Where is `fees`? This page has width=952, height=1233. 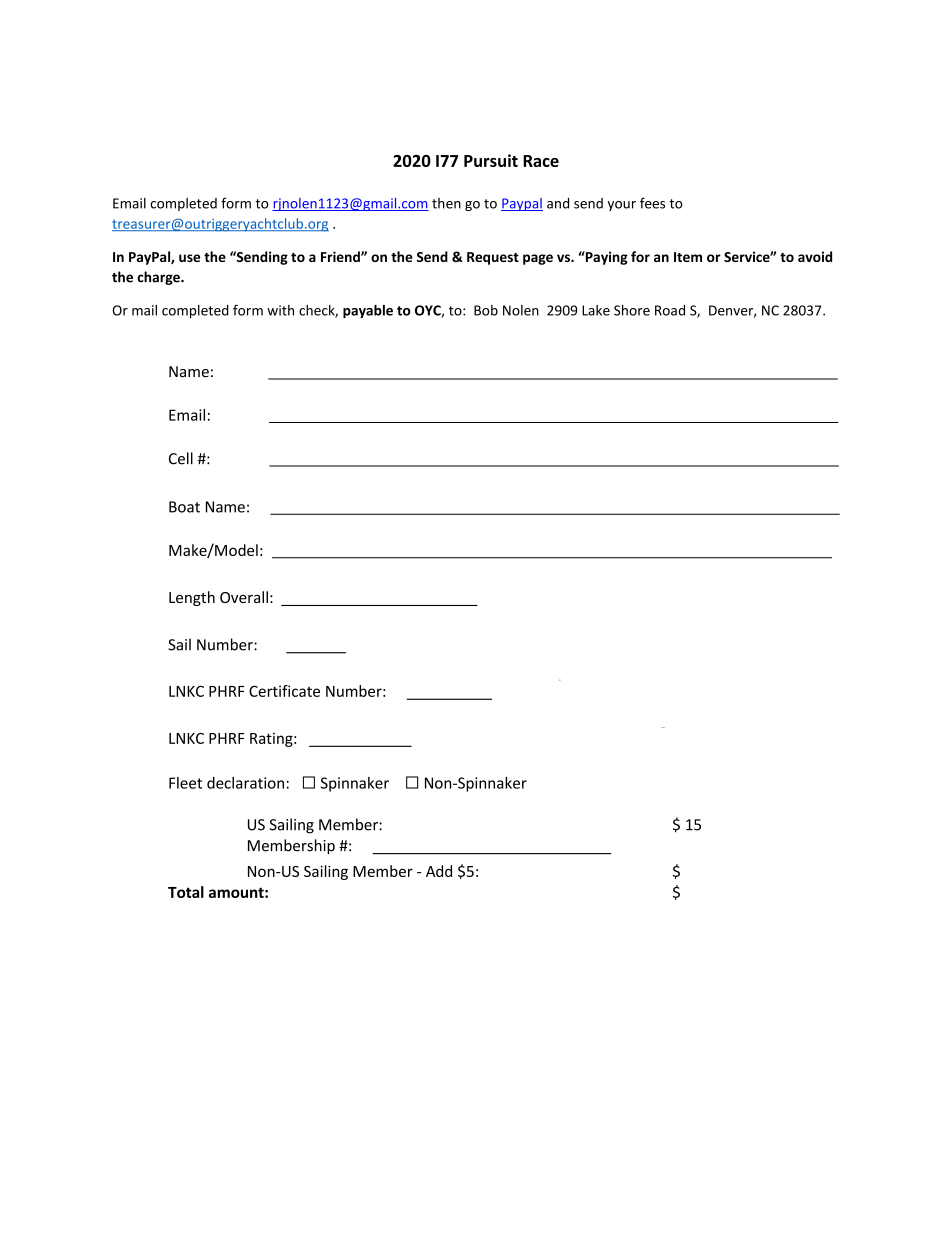
fees is located at coordinates (652, 203).
